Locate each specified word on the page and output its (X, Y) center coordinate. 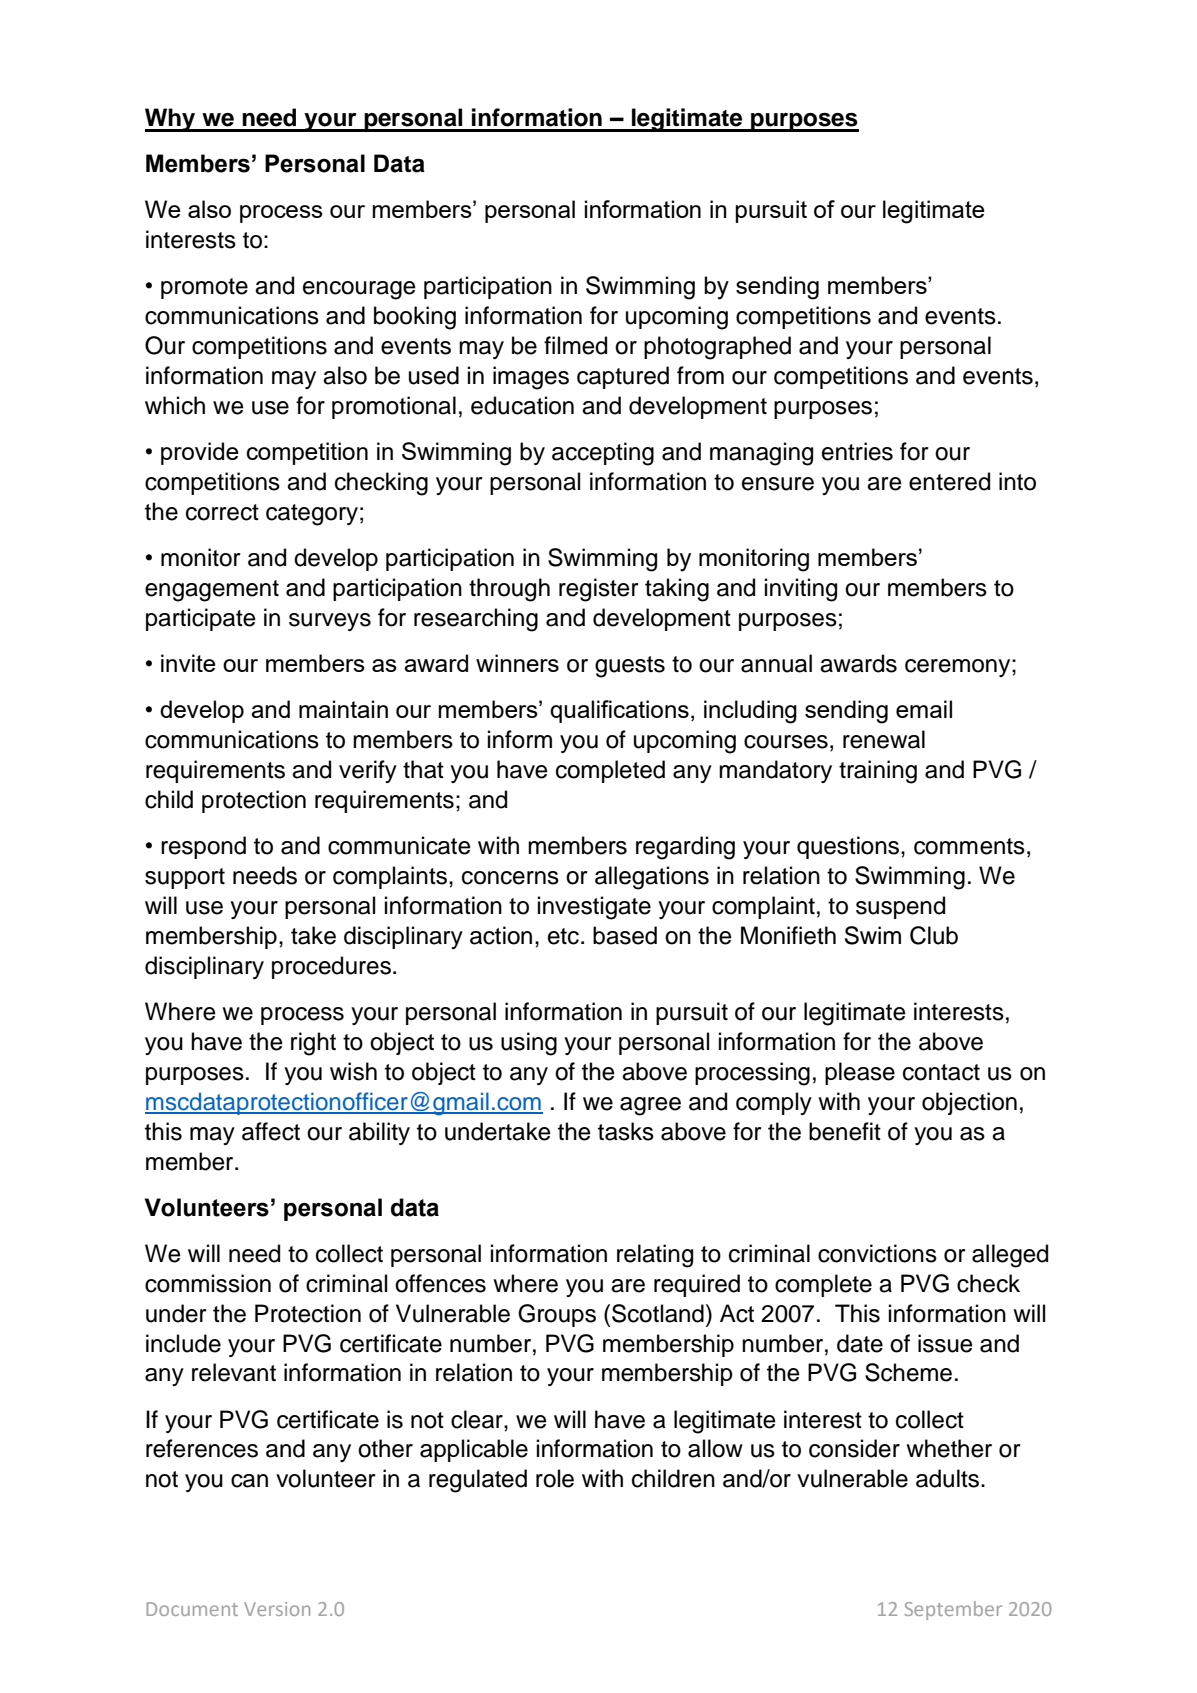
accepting (603, 454)
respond (203, 847)
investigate (594, 908)
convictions (877, 1253)
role (555, 1478)
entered (949, 481)
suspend (900, 907)
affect (271, 1131)
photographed (717, 348)
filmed (575, 345)
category (312, 515)
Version (277, 1609)
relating (655, 1256)
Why (171, 120)
